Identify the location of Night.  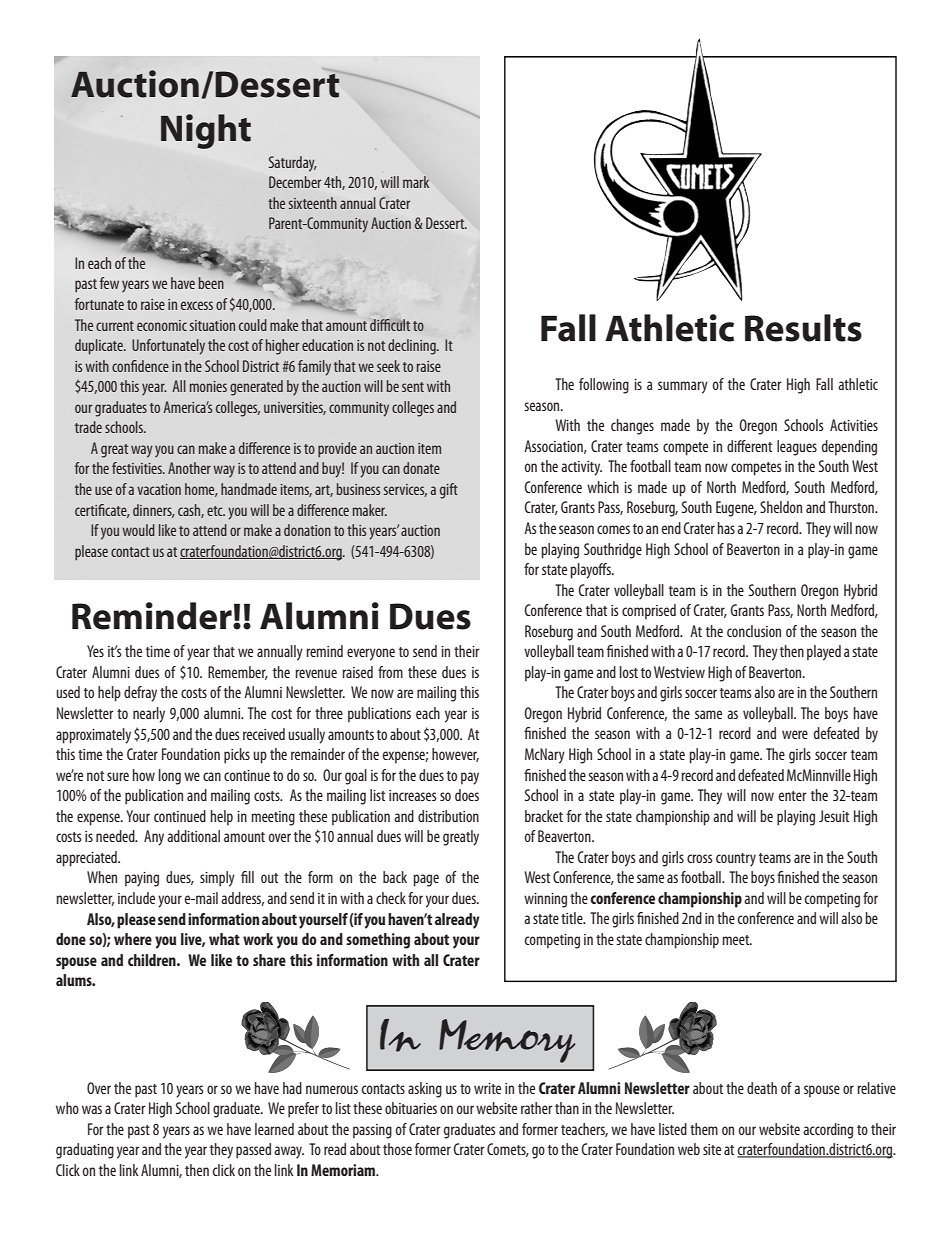
(206, 131).
